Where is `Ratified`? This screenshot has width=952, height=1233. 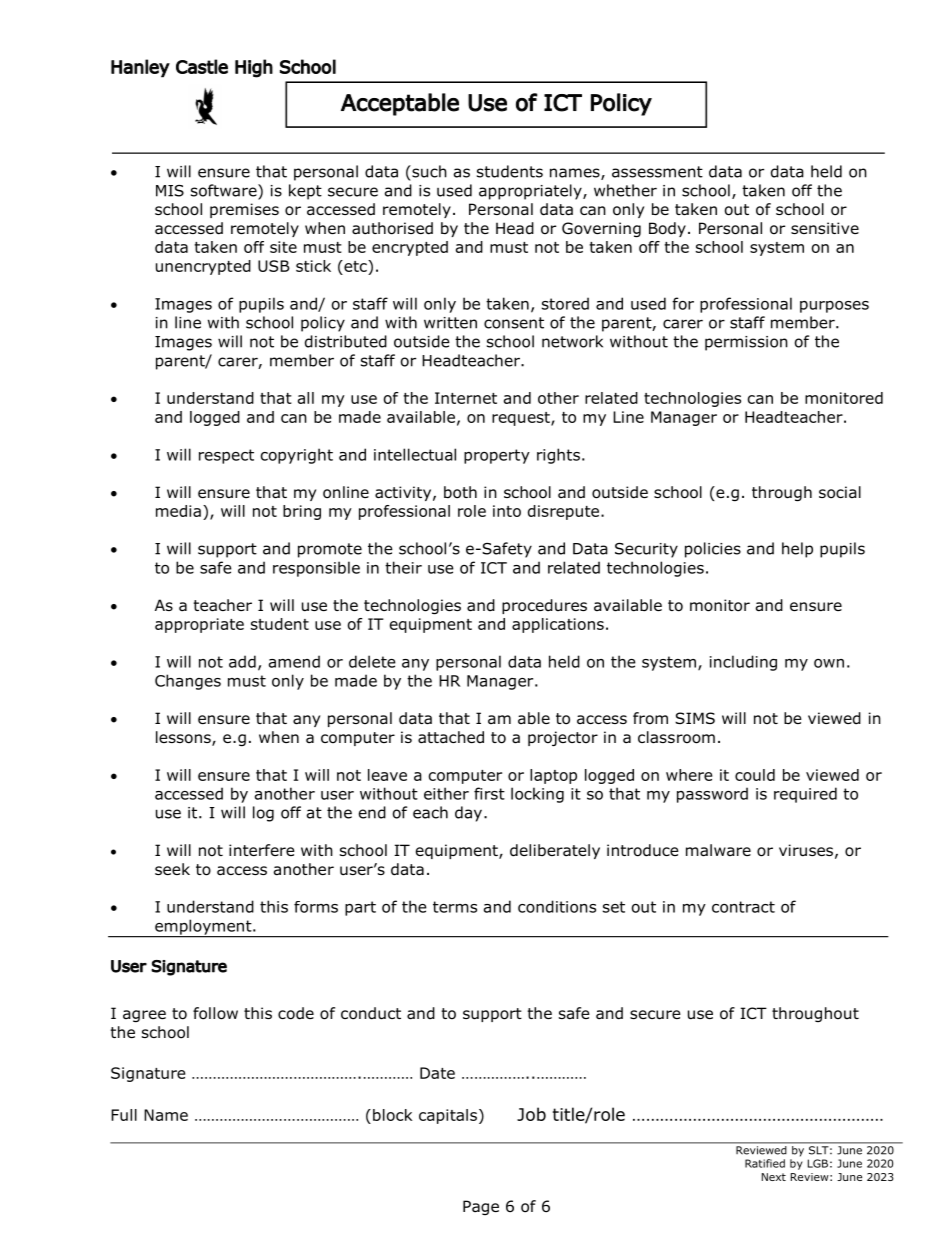 Ratified is located at coordinates (765, 1163).
